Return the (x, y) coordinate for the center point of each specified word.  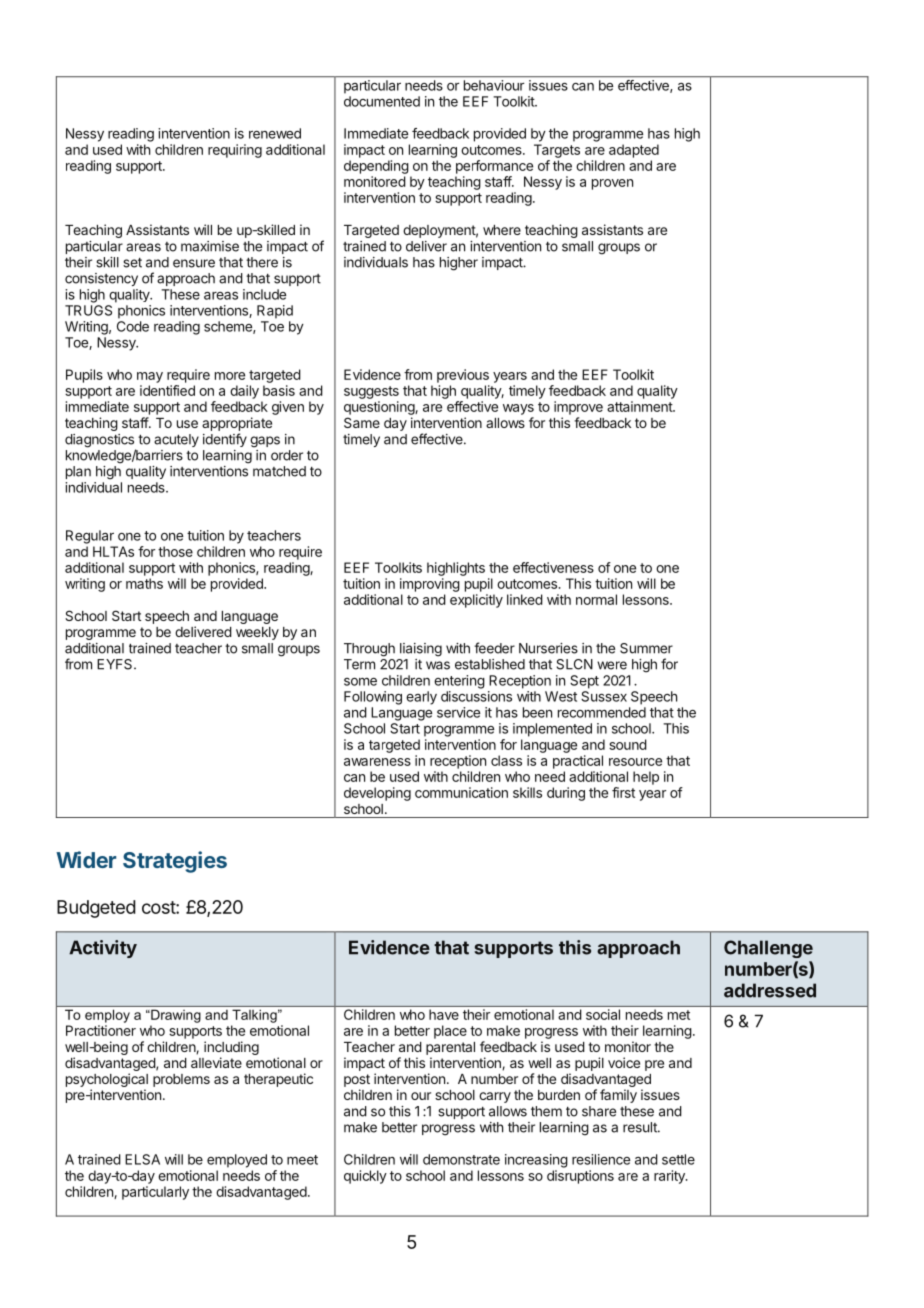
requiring (235, 151)
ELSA (142, 1159)
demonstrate (461, 1159)
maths (144, 583)
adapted (634, 151)
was (438, 665)
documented (382, 101)
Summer (646, 648)
